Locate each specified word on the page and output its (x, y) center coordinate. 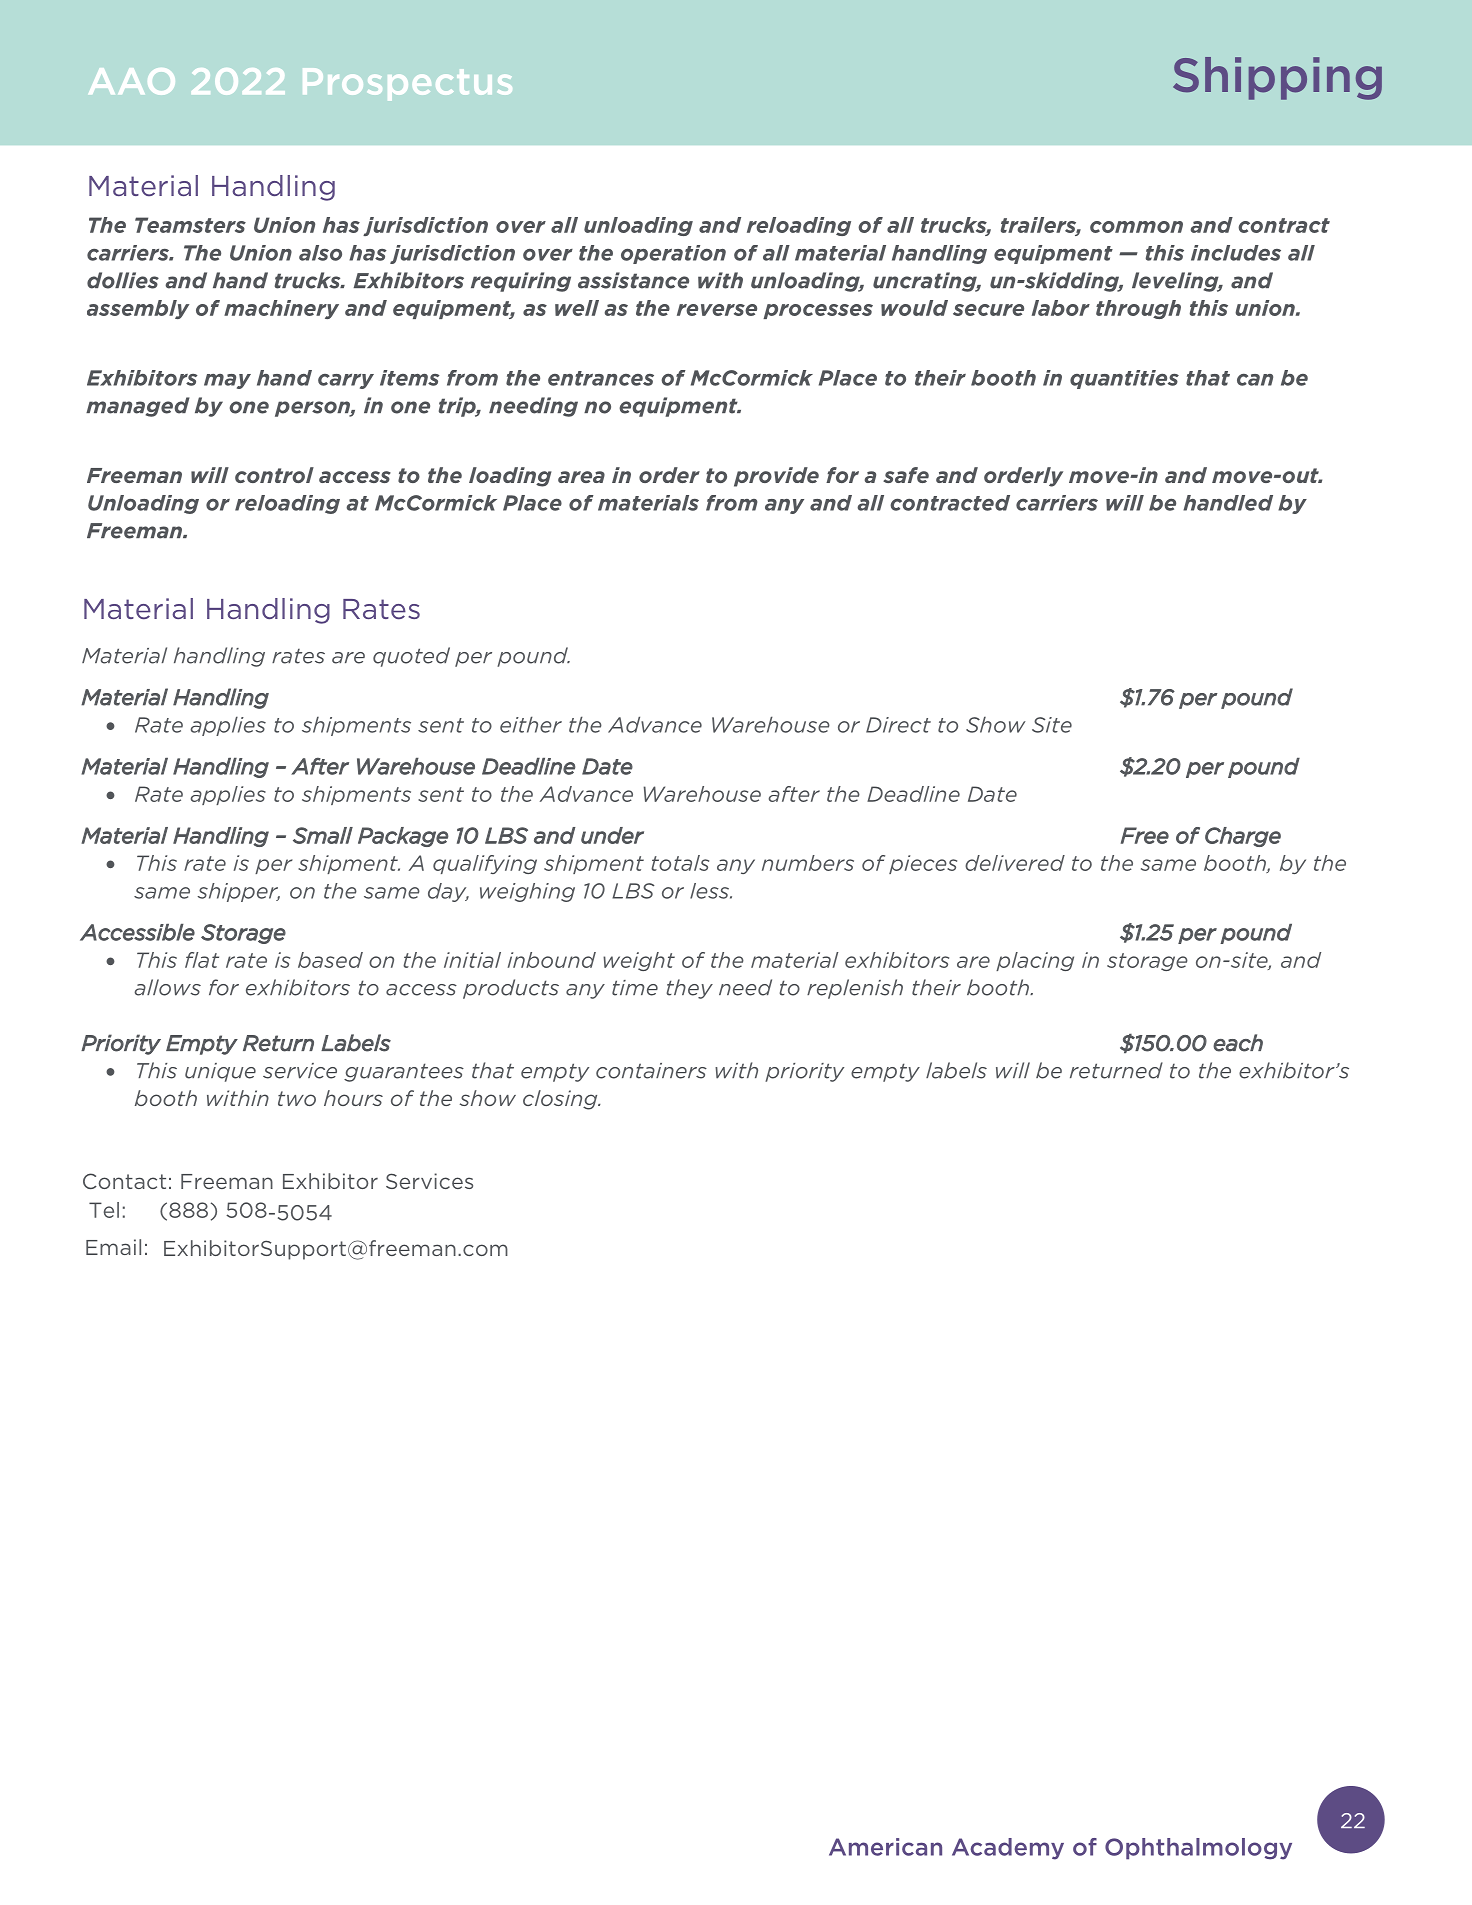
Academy (1008, 1849)
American (885, 1847)
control (274, 475)
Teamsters (190, 225)
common (1136, 227)
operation (673, 254)
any (784, 506)
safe (906, 475)
